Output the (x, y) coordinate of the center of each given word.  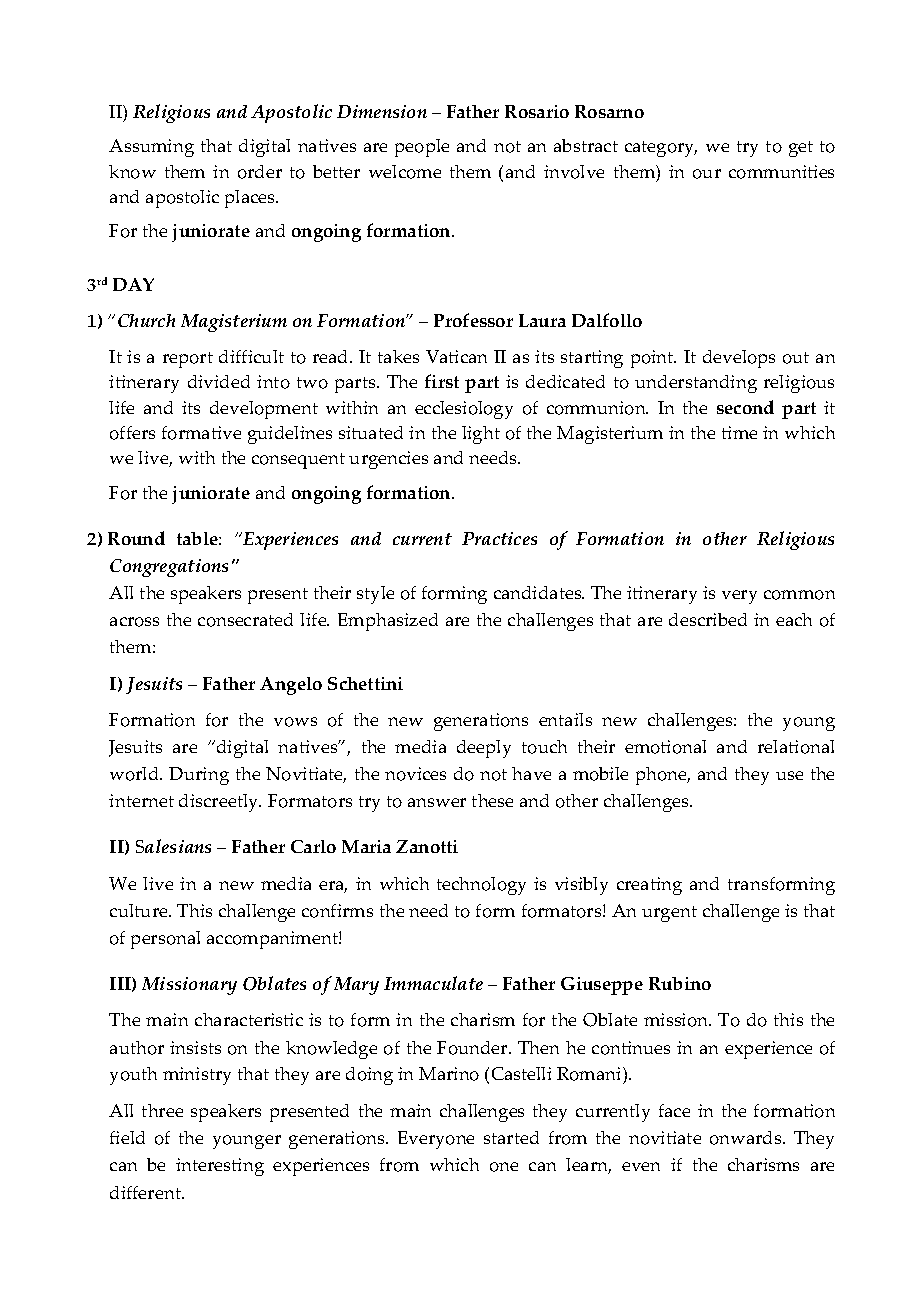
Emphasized (388, 622)
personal (165, 940)
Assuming (151, 148)
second (745, 407)
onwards (747, 1138)
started (511, 1137)
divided (219, 381)
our (707, 174)
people (422, 148)
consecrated (245, 620)
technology (481, 886)
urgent (669, 914)
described (708, 619)
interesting (220, 1167)
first (442, 381)
